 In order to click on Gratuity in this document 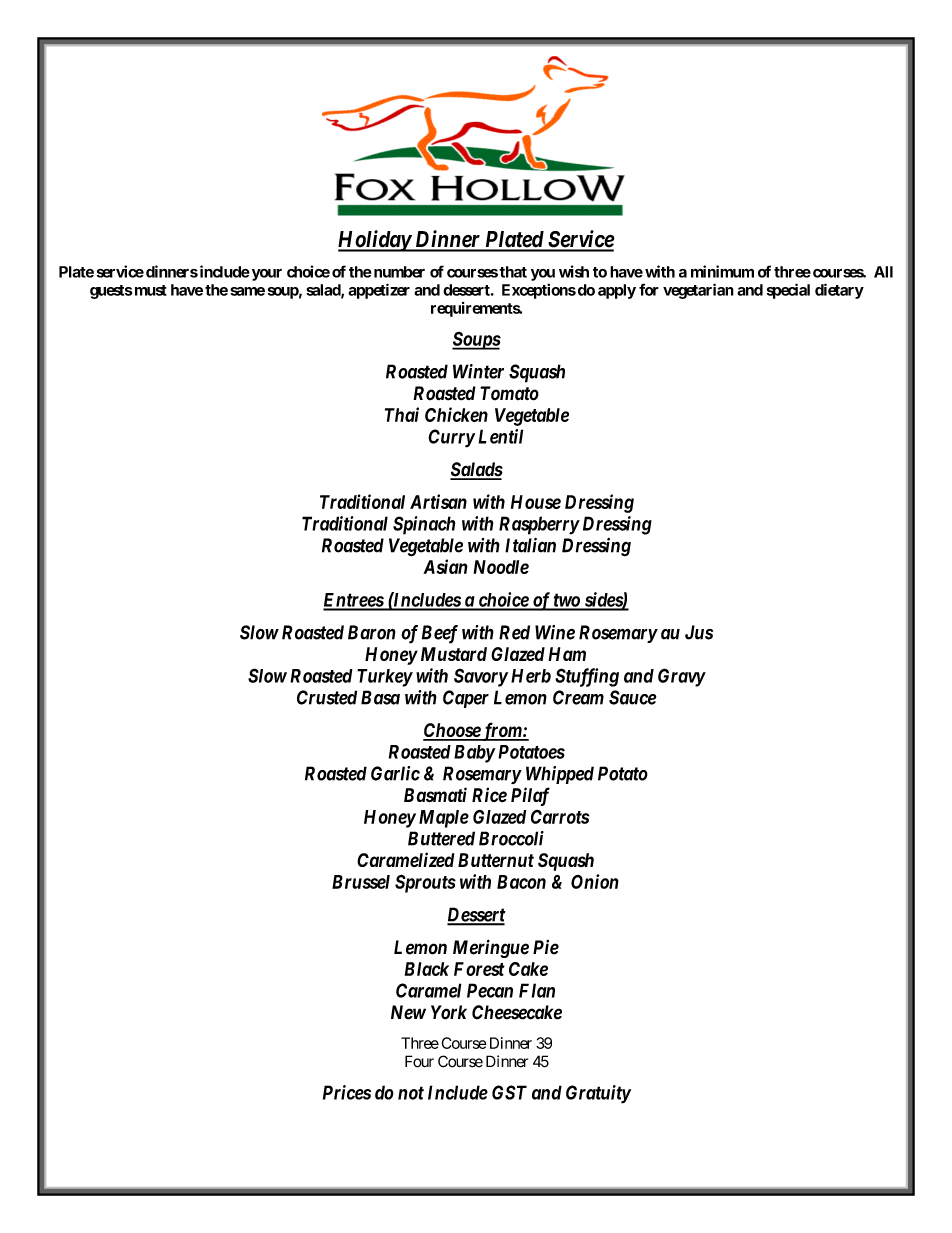, I will do `click(598, 1094)`.
